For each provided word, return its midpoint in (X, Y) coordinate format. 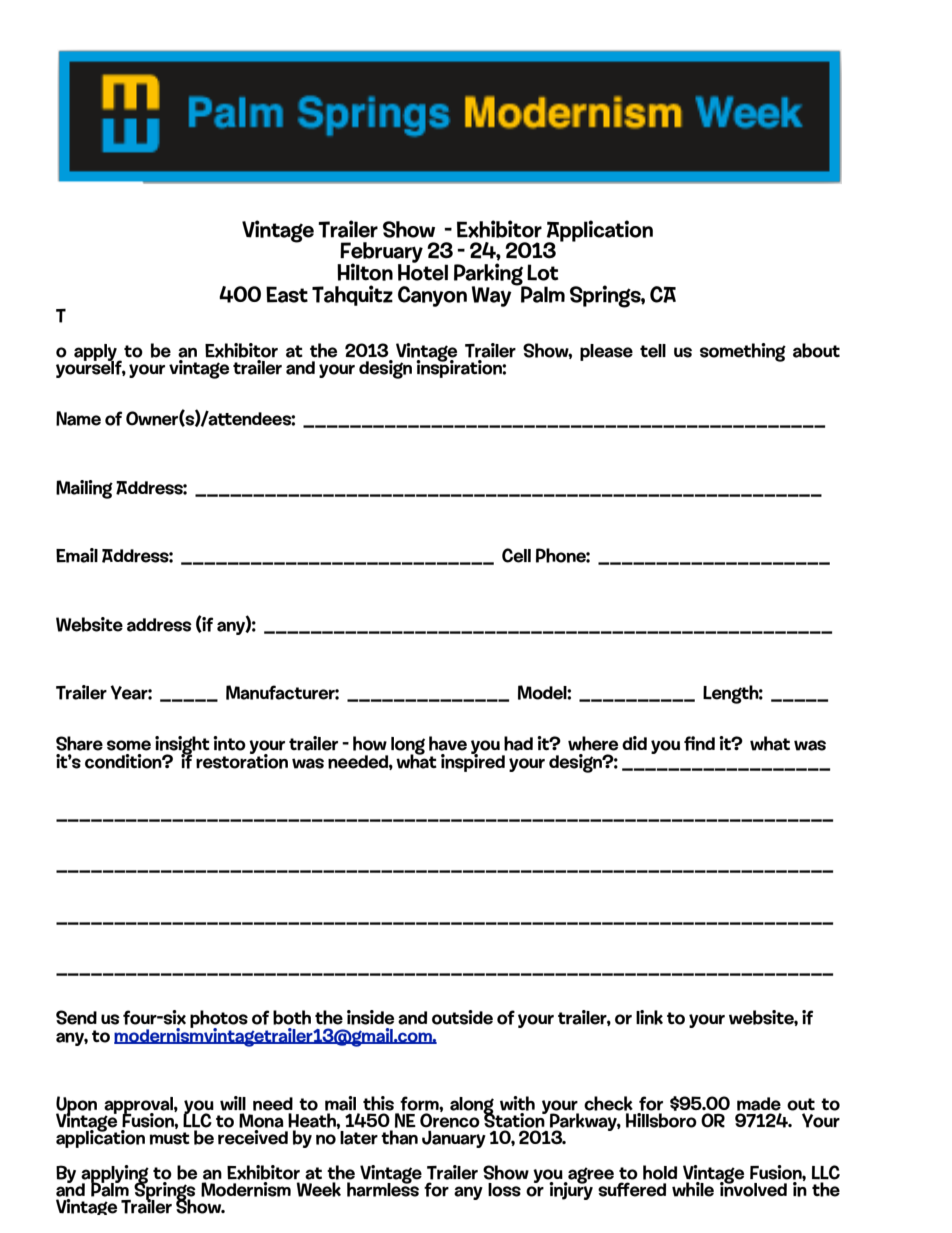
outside (462, 1017)
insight (182, 746)
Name (78, 418)
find (699, 743)
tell (653, 351)
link (649, 1017)
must (170, 1138)
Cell (516, 555)
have (448, 743)
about (816, 350)
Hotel (423, 271)
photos (219, 1020)
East (287, 294)
